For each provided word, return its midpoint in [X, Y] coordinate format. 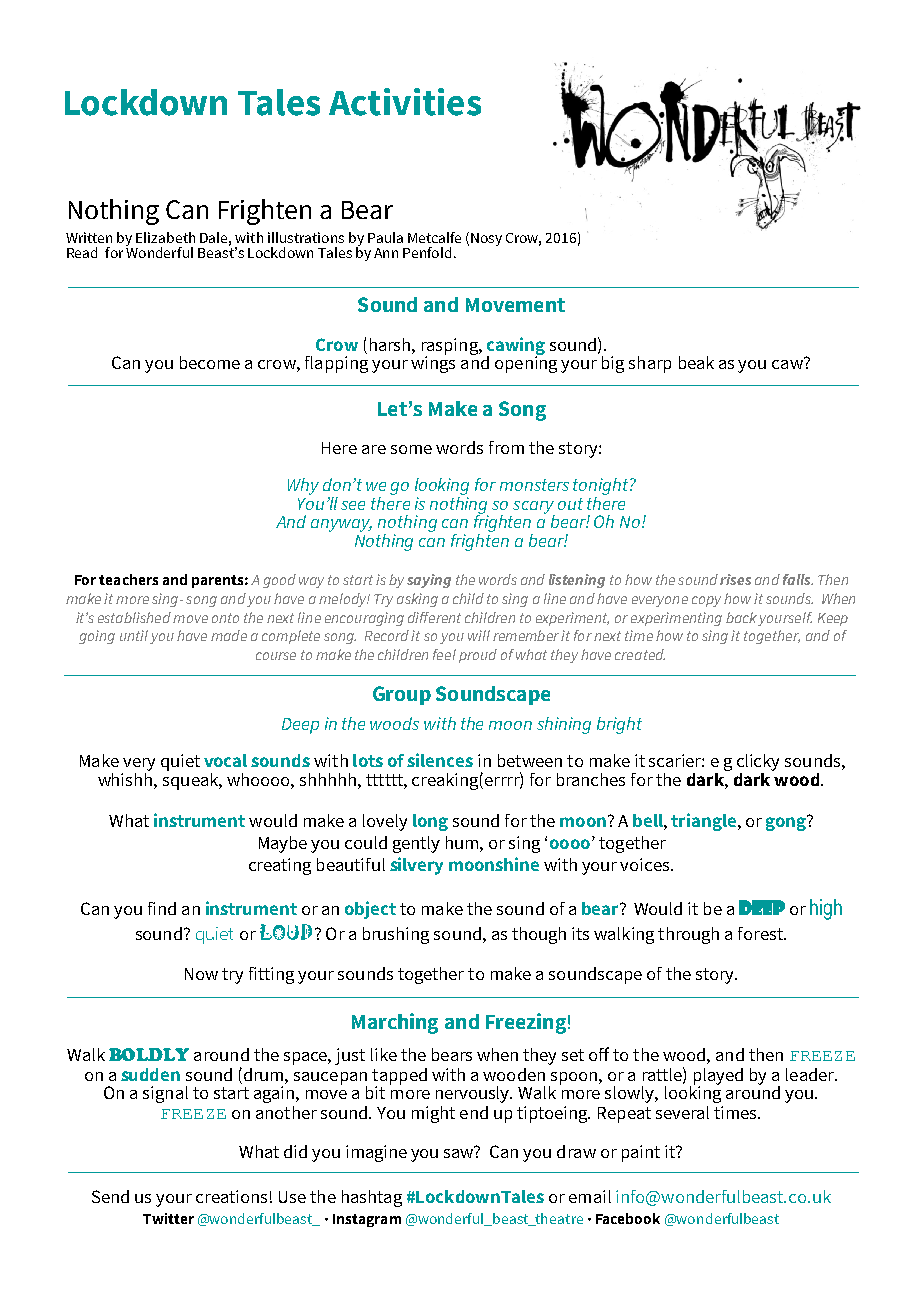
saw [460, 1152]
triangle [703, 822]
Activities [405, 102]
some [411, 449]
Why [303, 486]
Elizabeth [165, 237]
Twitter [168, 1218]
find [162, 908]
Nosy [486, 239]
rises [735, 579]
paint [641, 1153]
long [430, 822]
